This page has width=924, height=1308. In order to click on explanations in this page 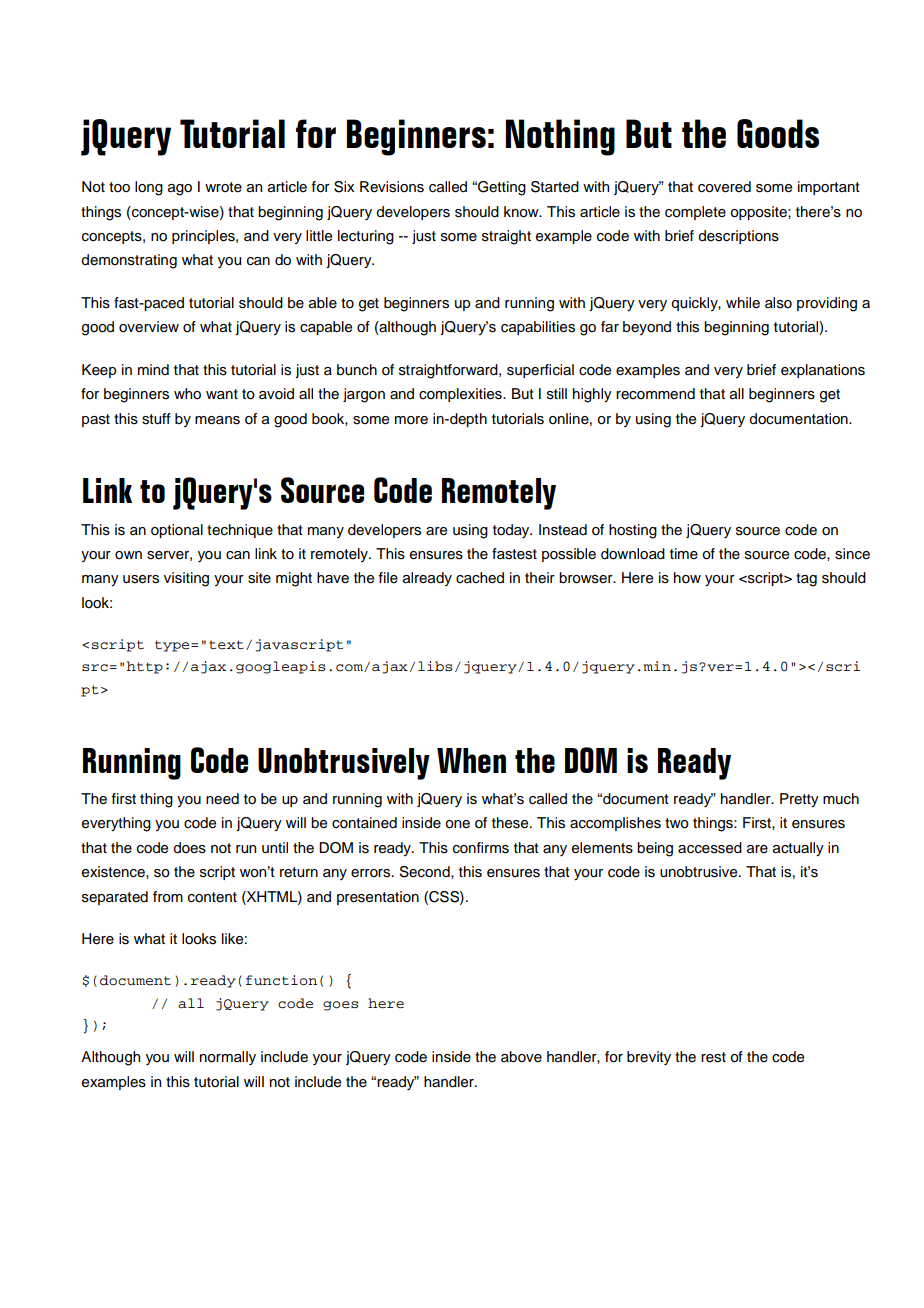, I will do `click(823, 371)`.
